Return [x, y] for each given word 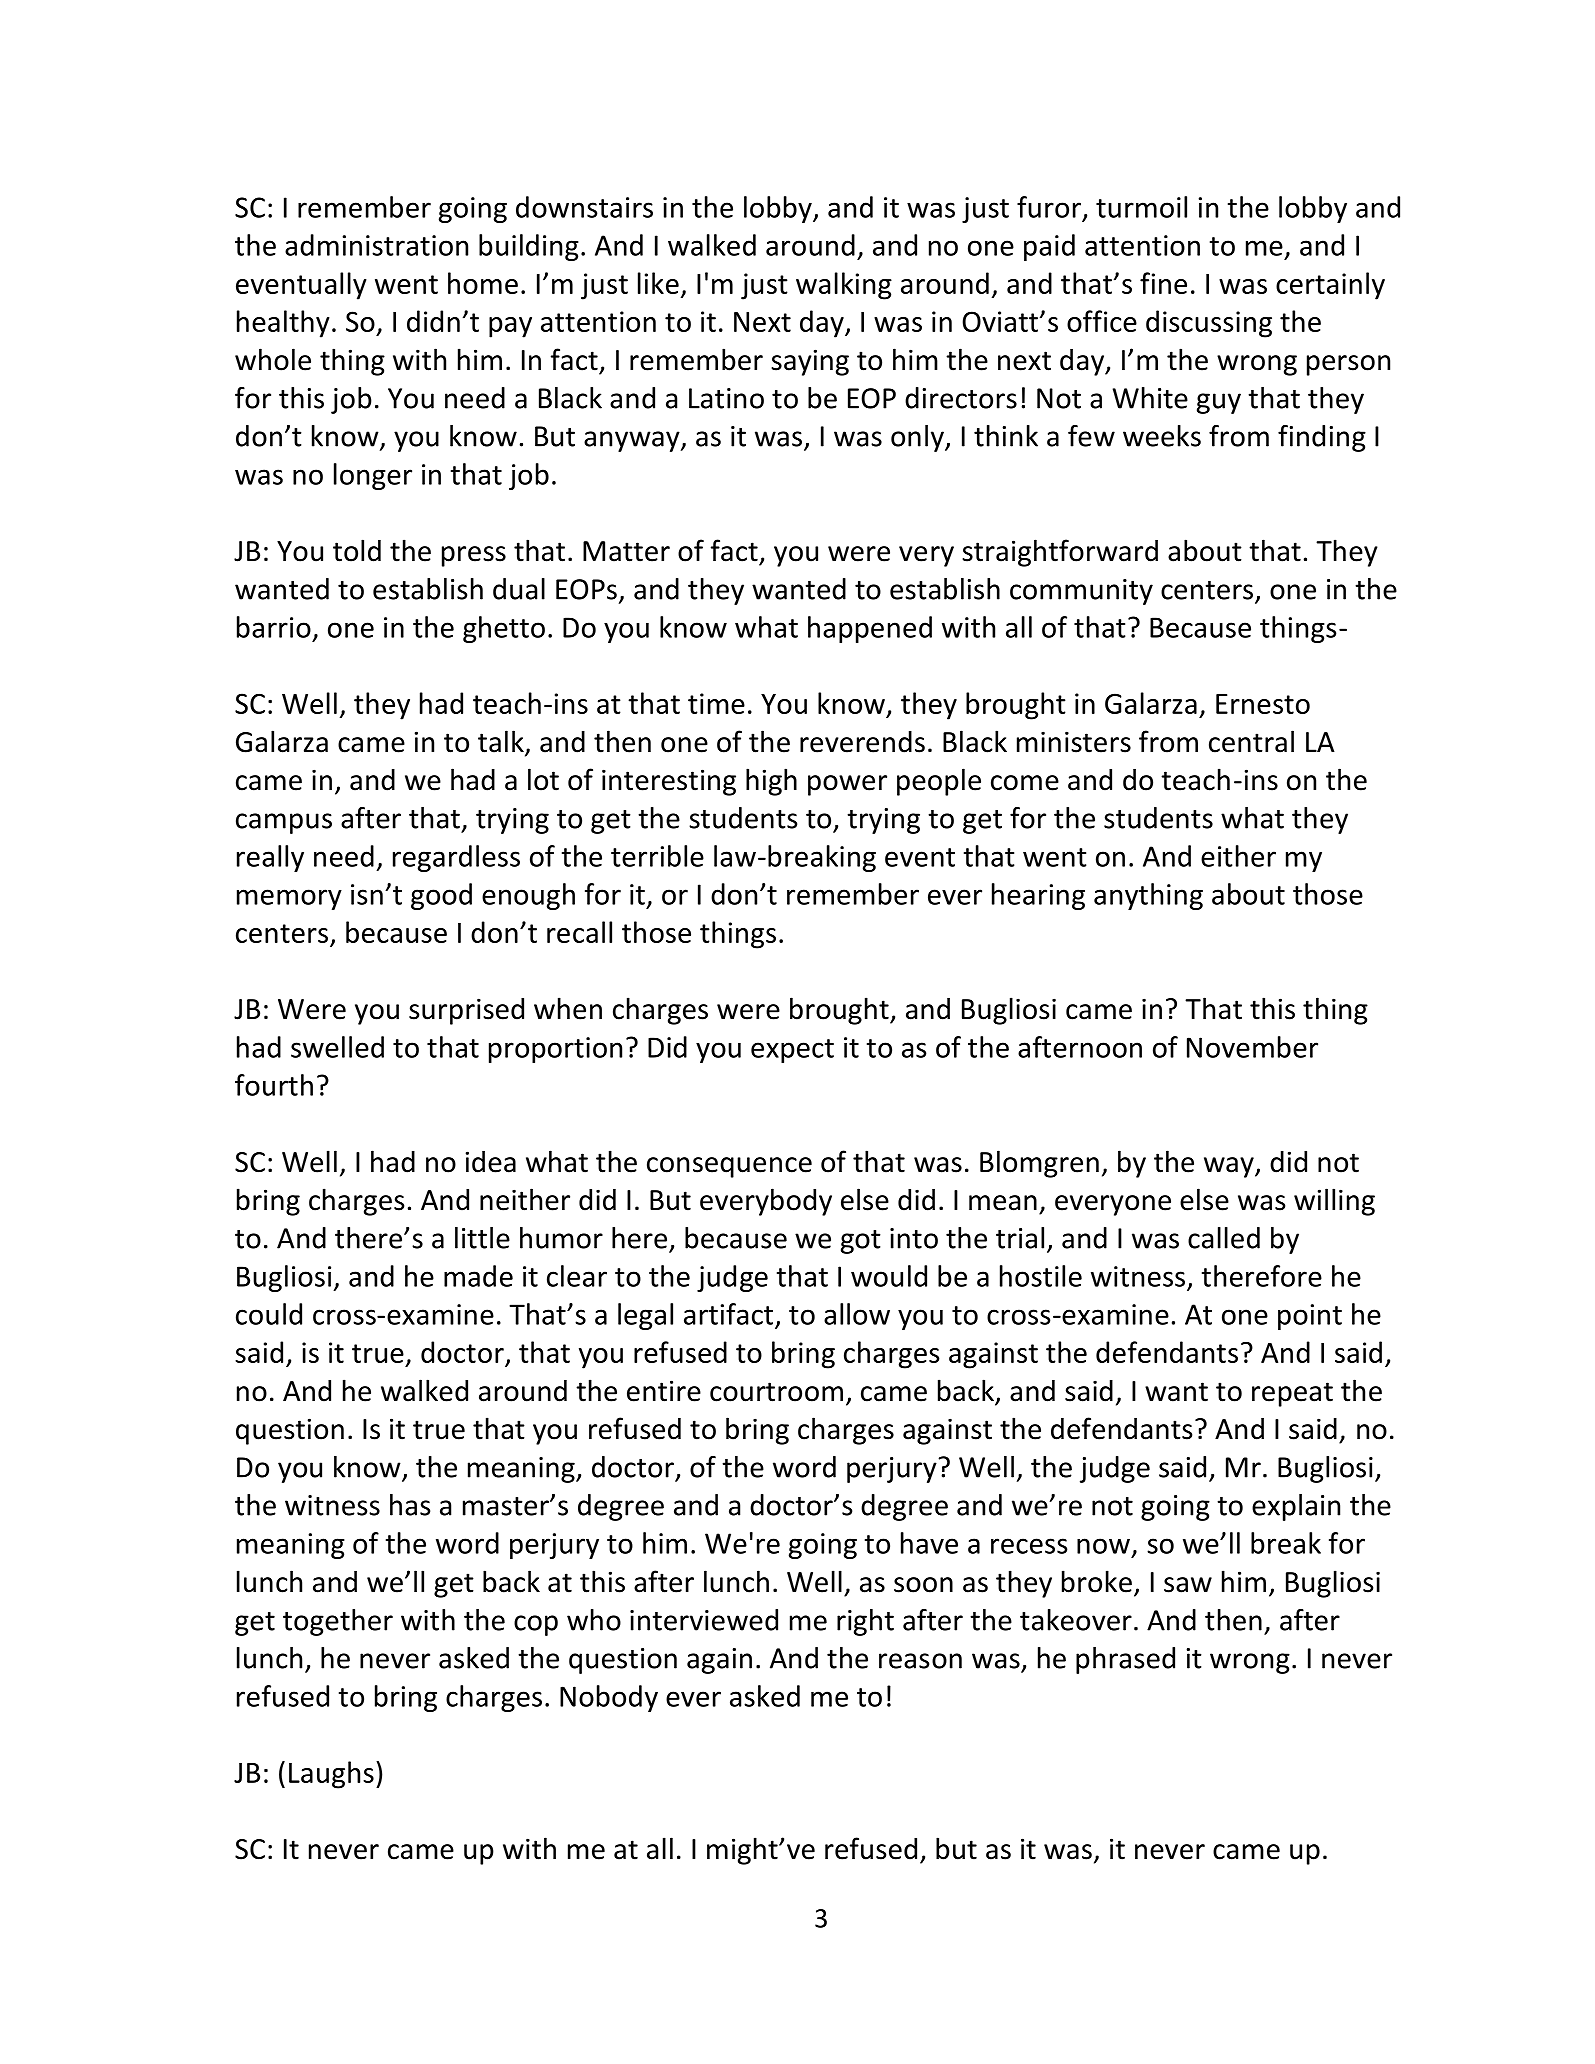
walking [844, 286]
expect [792, 1051]
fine [1163, 283]
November [1252, 1047]
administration [376, 245]
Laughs [331, 1775]
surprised [466, 1011]
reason [920, 1661]
